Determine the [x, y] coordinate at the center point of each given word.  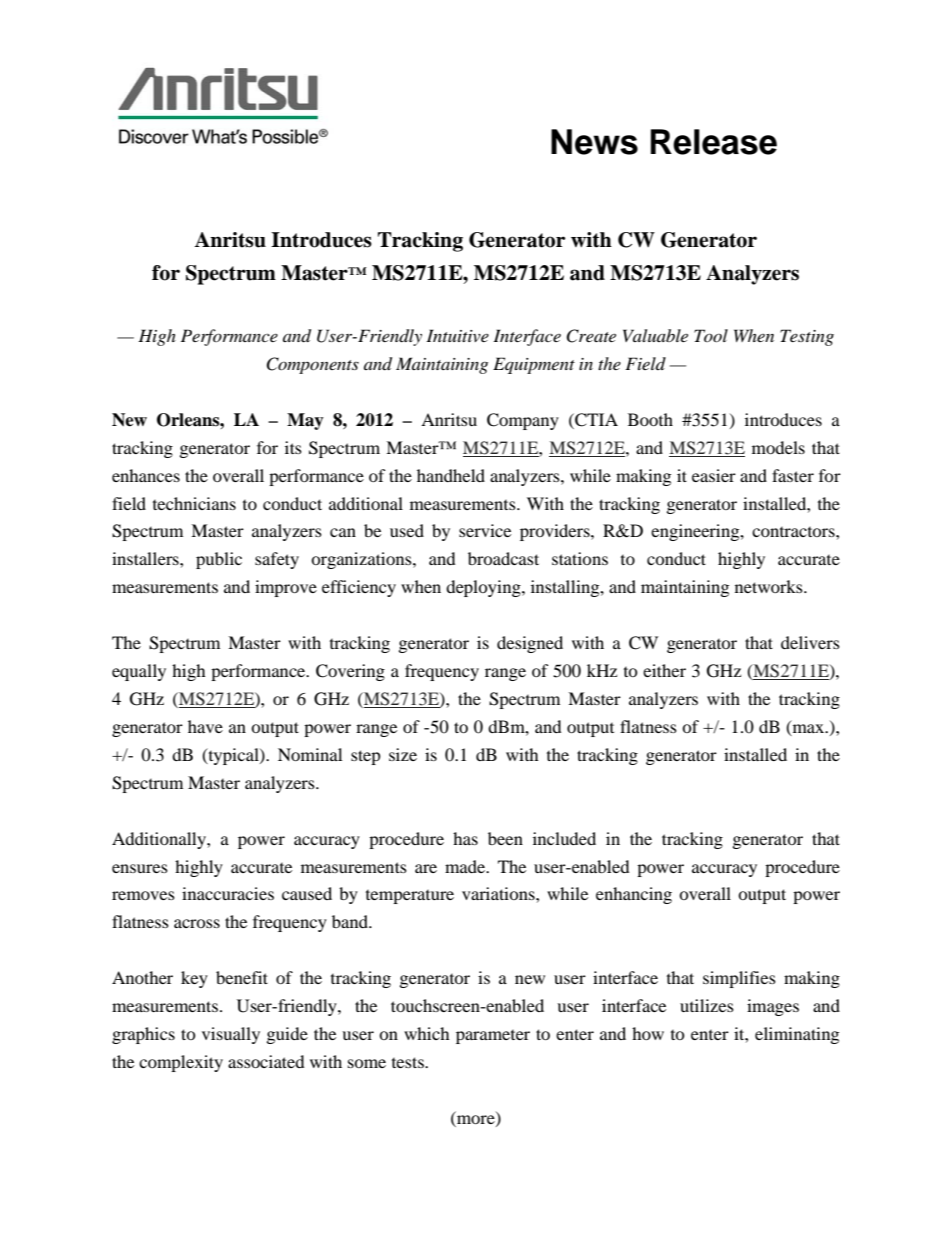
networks [770, 586]
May [305, 421]
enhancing [634, 895]
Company [523, 421]
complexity [181, 1063]
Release [713, 142]
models [778, 447]
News [594, 142]
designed [530, 644]
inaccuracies [228, 893]
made [466, 866]
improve [286, 588]
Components [312, 365]
